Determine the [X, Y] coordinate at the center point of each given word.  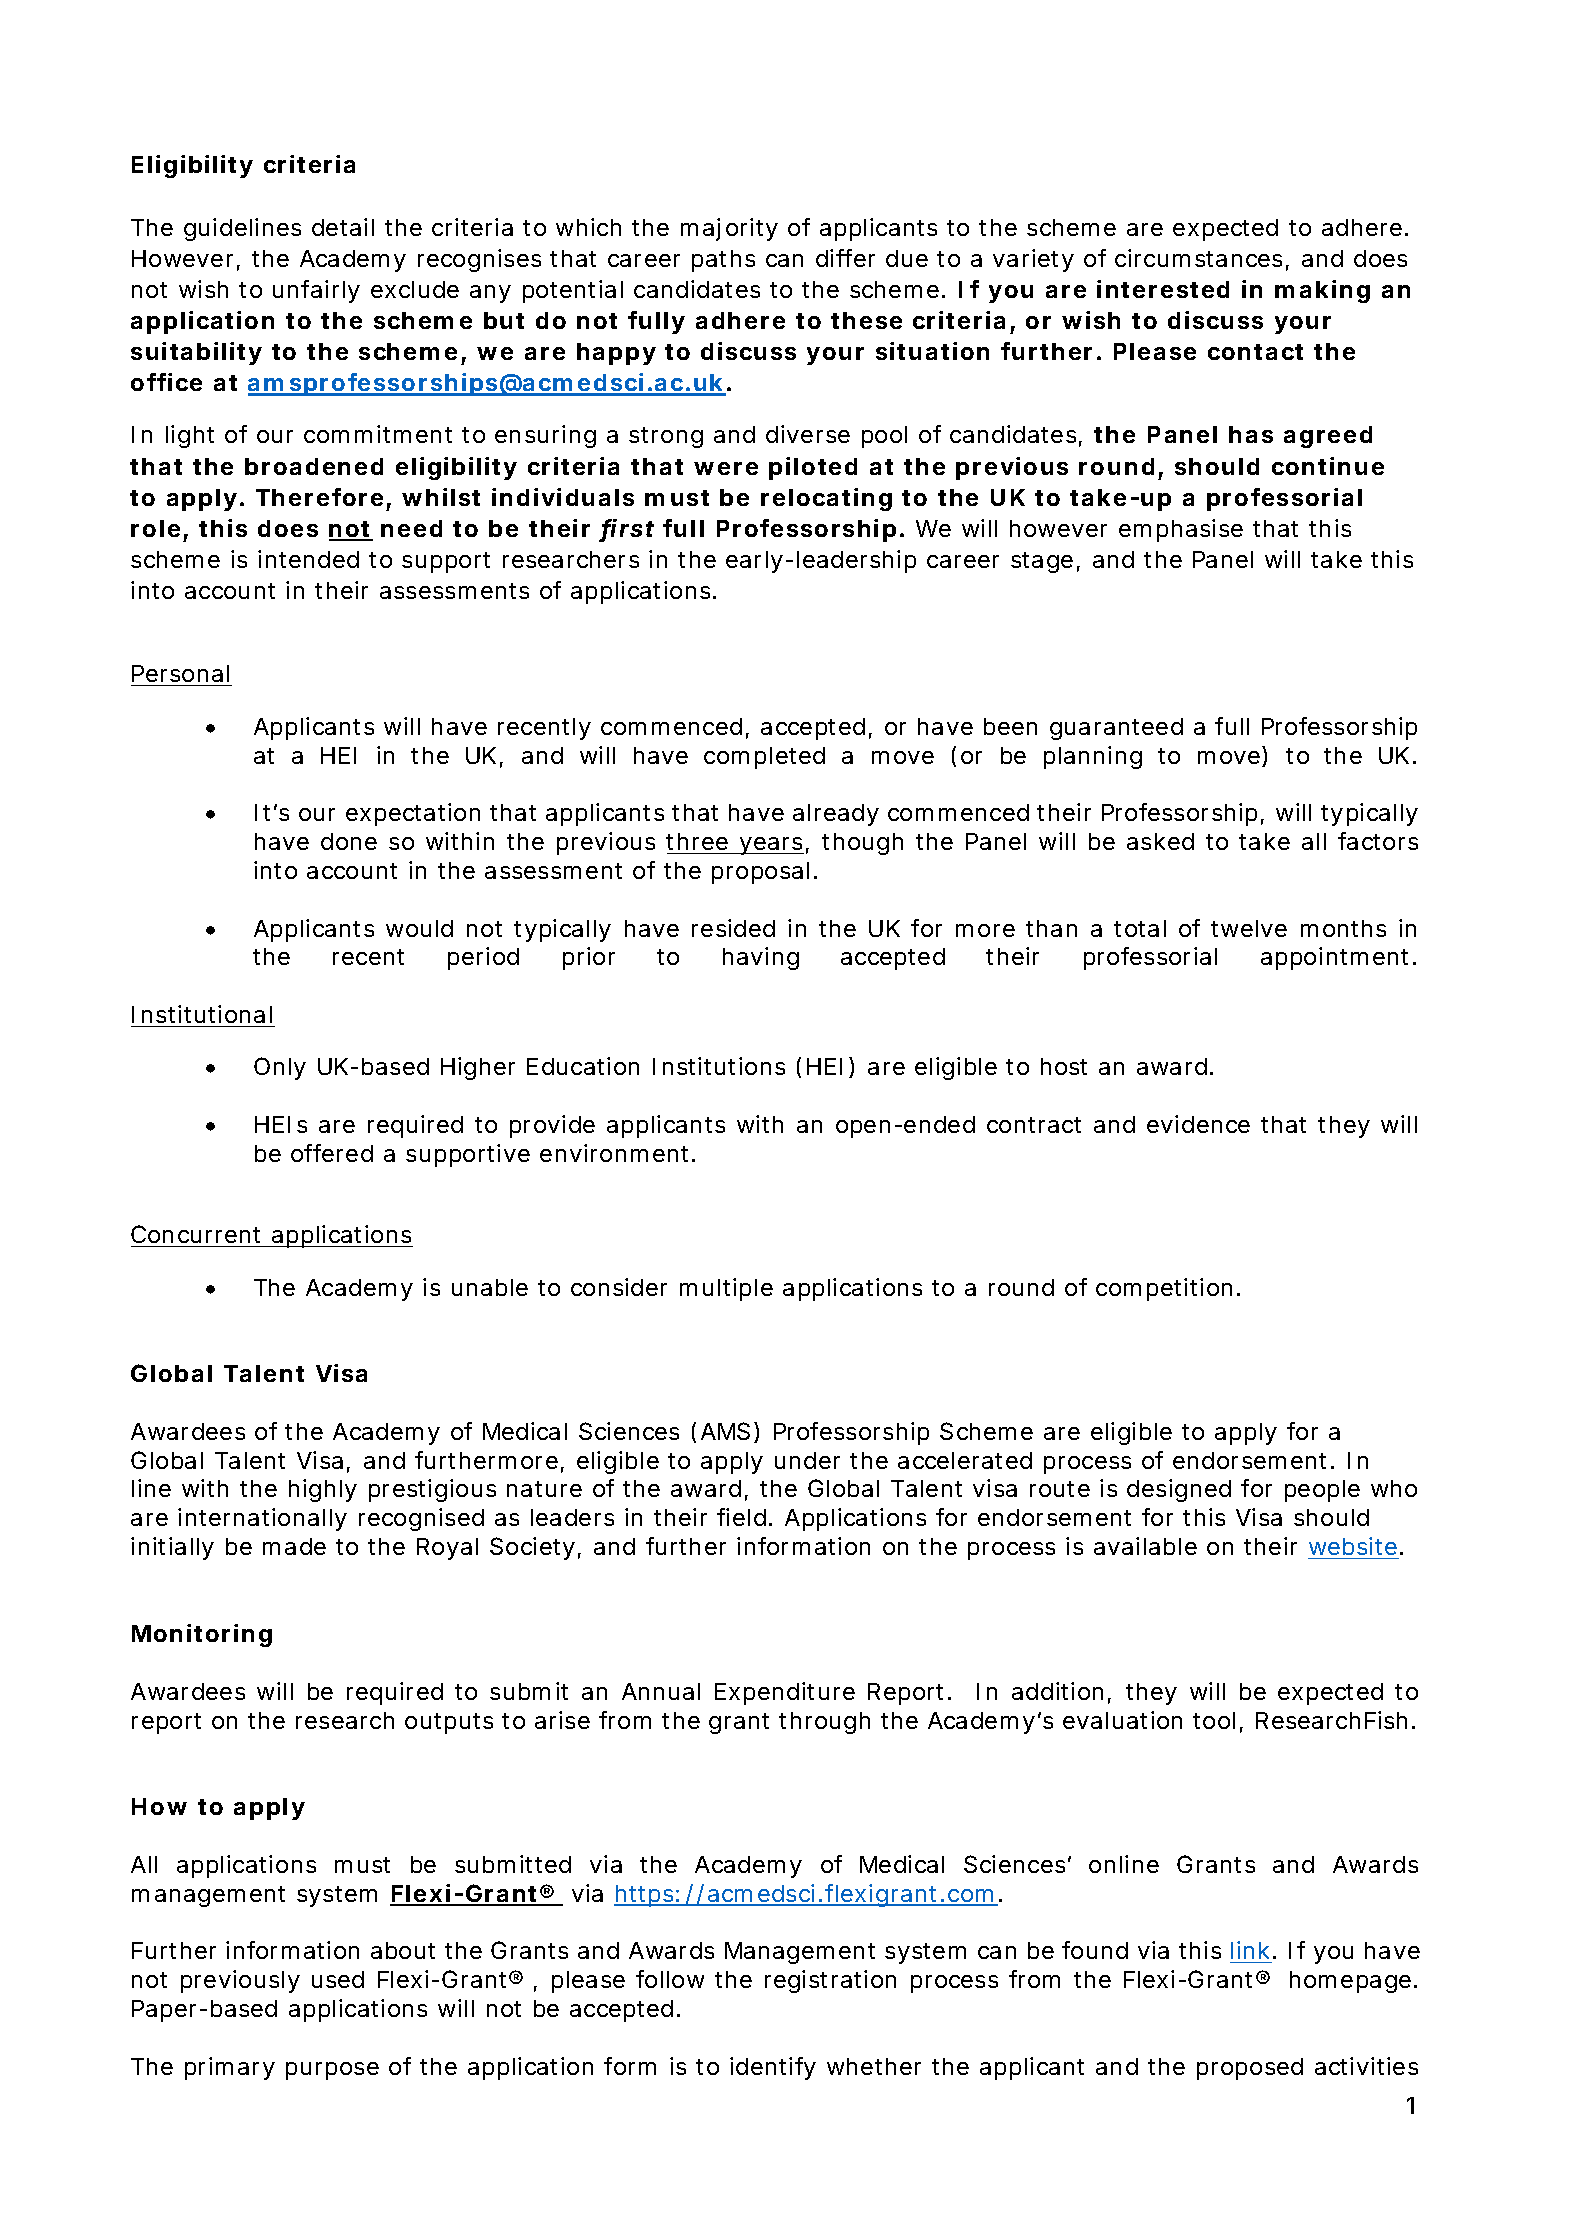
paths [723, 261]
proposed [1250, 2069]
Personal [181, 675]
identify [773, 2068]
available [1145, 1546]
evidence [1198, 1124]
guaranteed [1116, 729]
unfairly [316, 291]
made [294, 1546]
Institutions [719, 1066]
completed [764, 758]
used [338, 1979]
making [1322, 291]
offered [332, 1153]
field [741, 1517]
